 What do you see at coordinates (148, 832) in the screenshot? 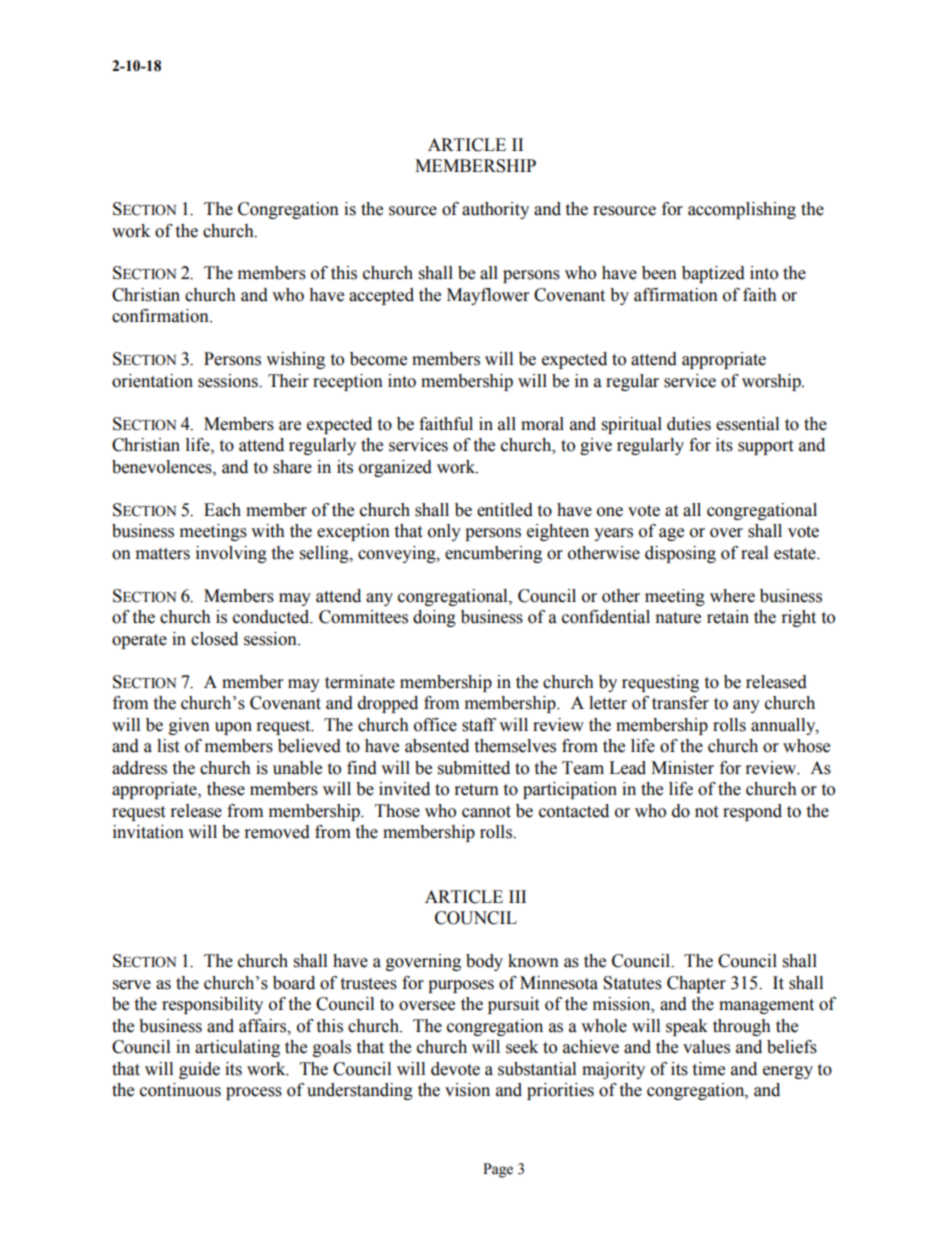
I see `invitation` at bounding box center [148, 832].
